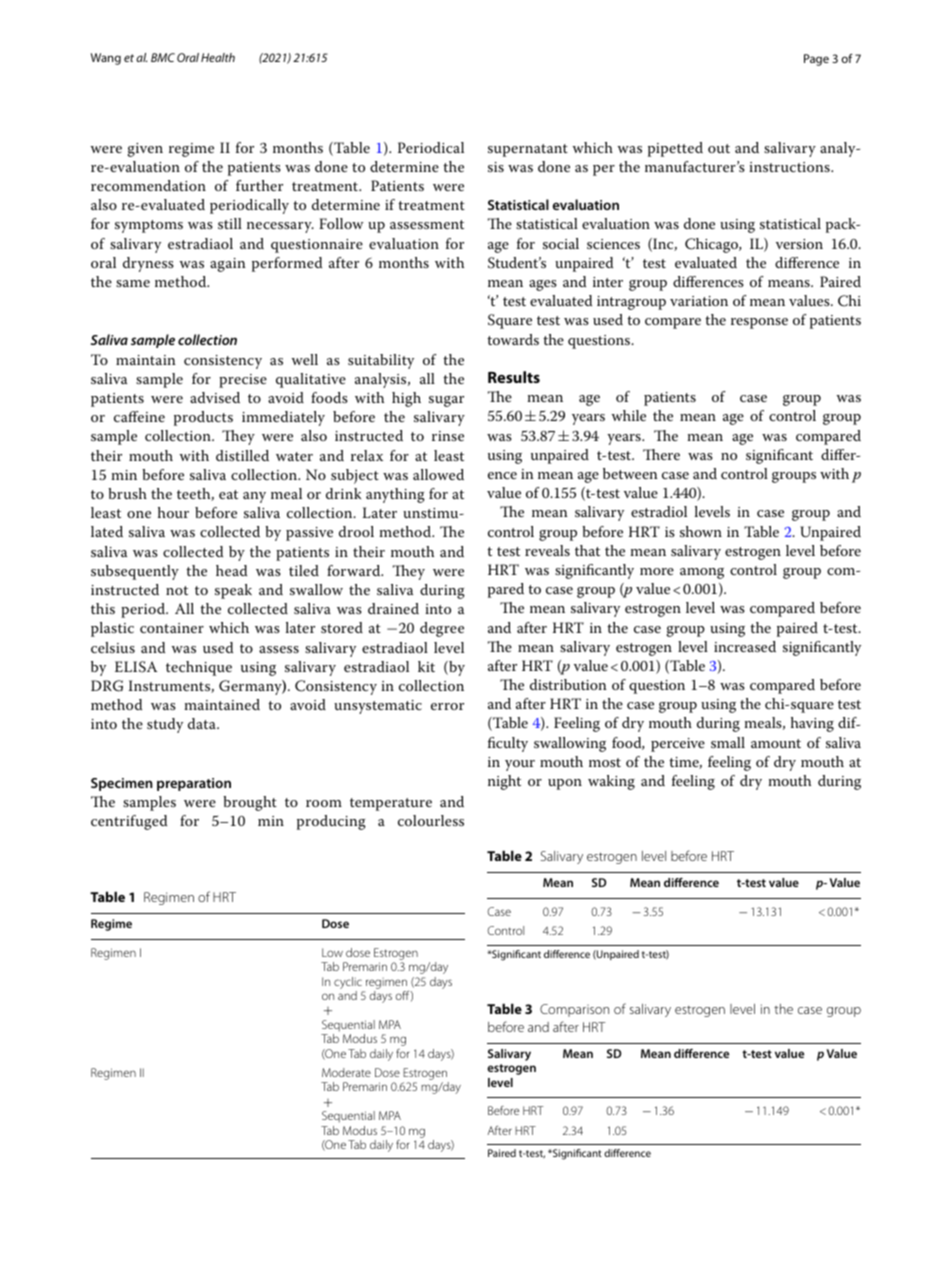  What do you see at coordinates (699, 301) in the screenshot?
I see `variation` at bounding box center [699, 301].
